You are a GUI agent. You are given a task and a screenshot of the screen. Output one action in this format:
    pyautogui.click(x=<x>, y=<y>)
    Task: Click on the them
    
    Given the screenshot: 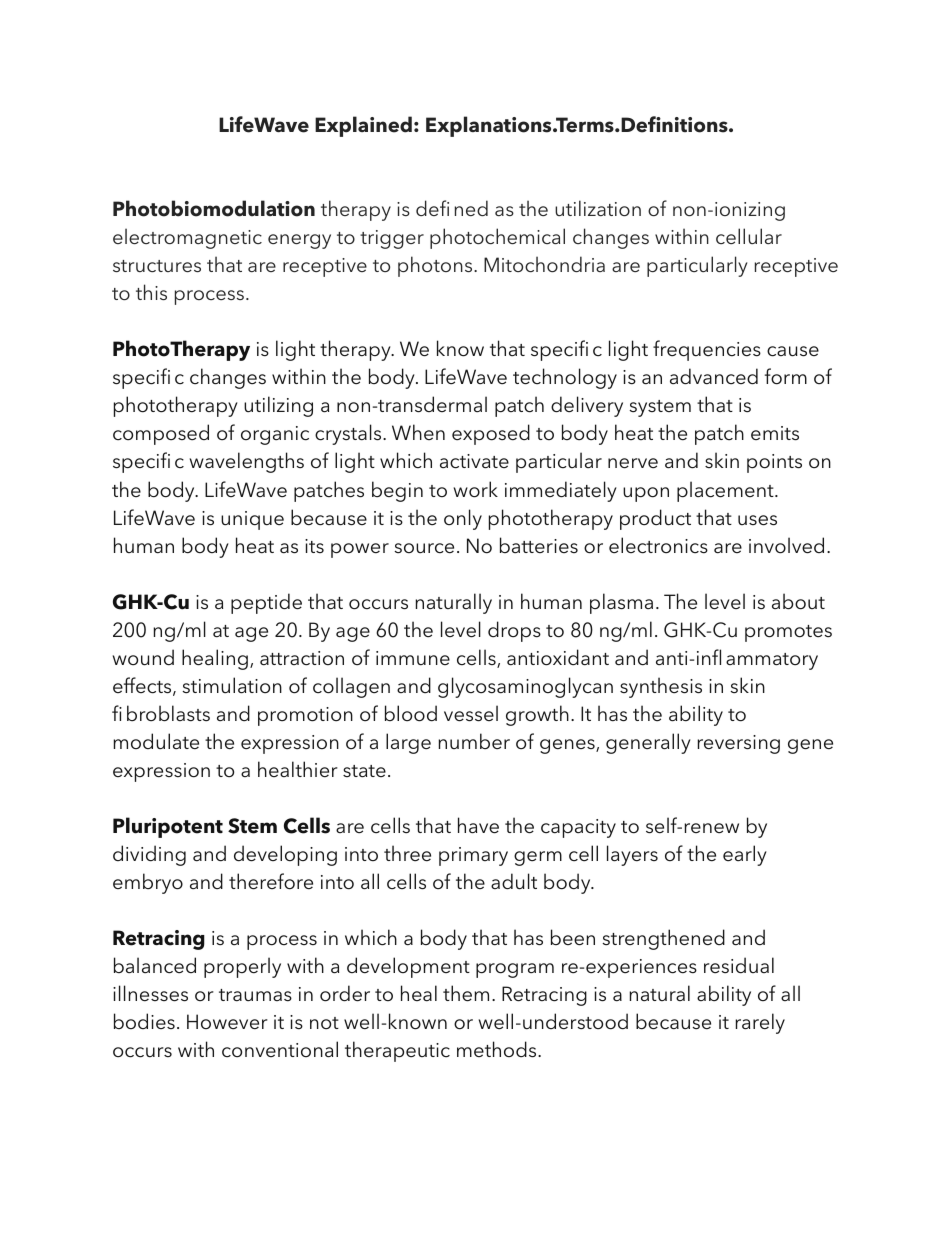 What is the action you would take?
    pyautogui.click(x=466, y=993)
